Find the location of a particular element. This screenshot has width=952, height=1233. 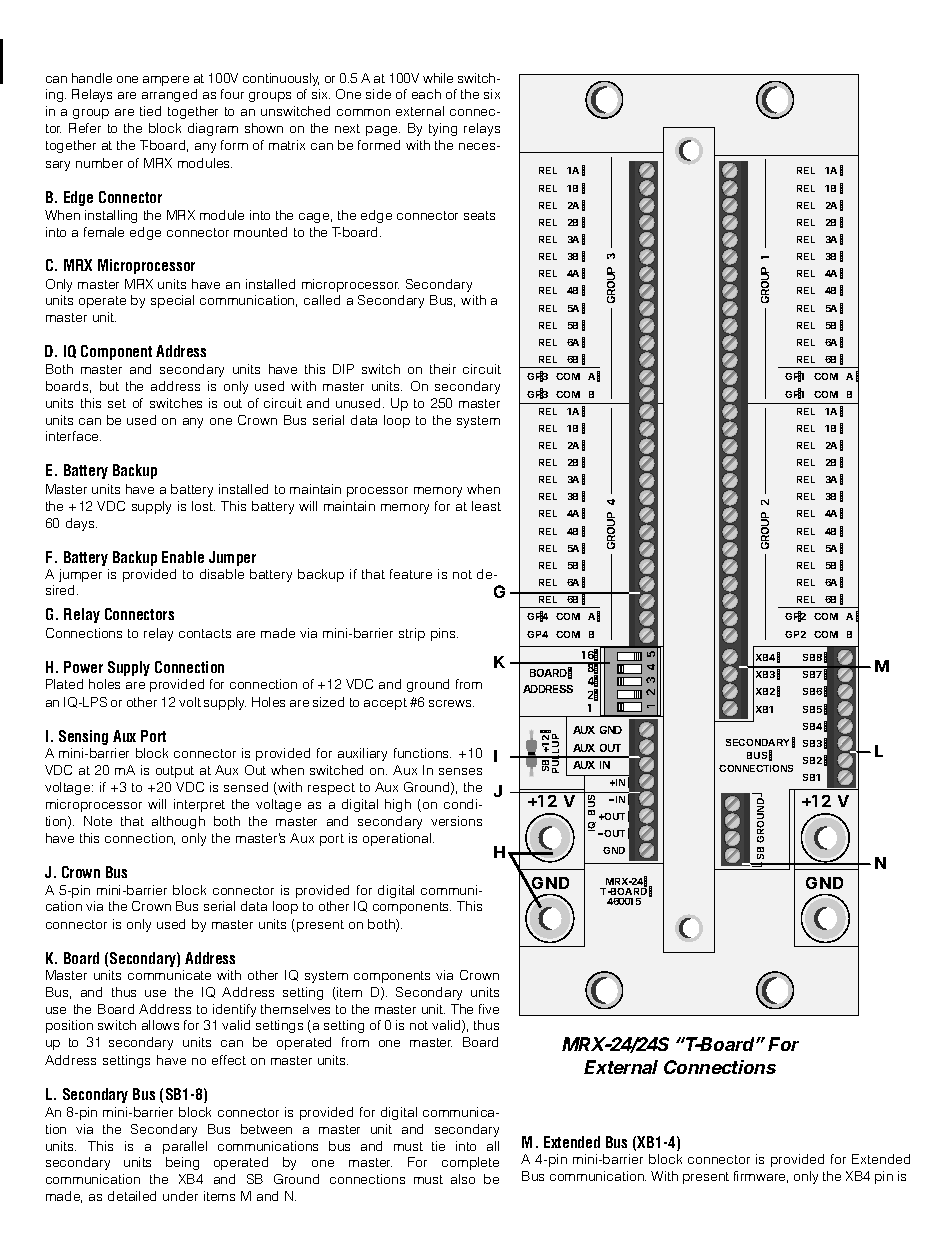

tying is located at coordinates (443, 129).
